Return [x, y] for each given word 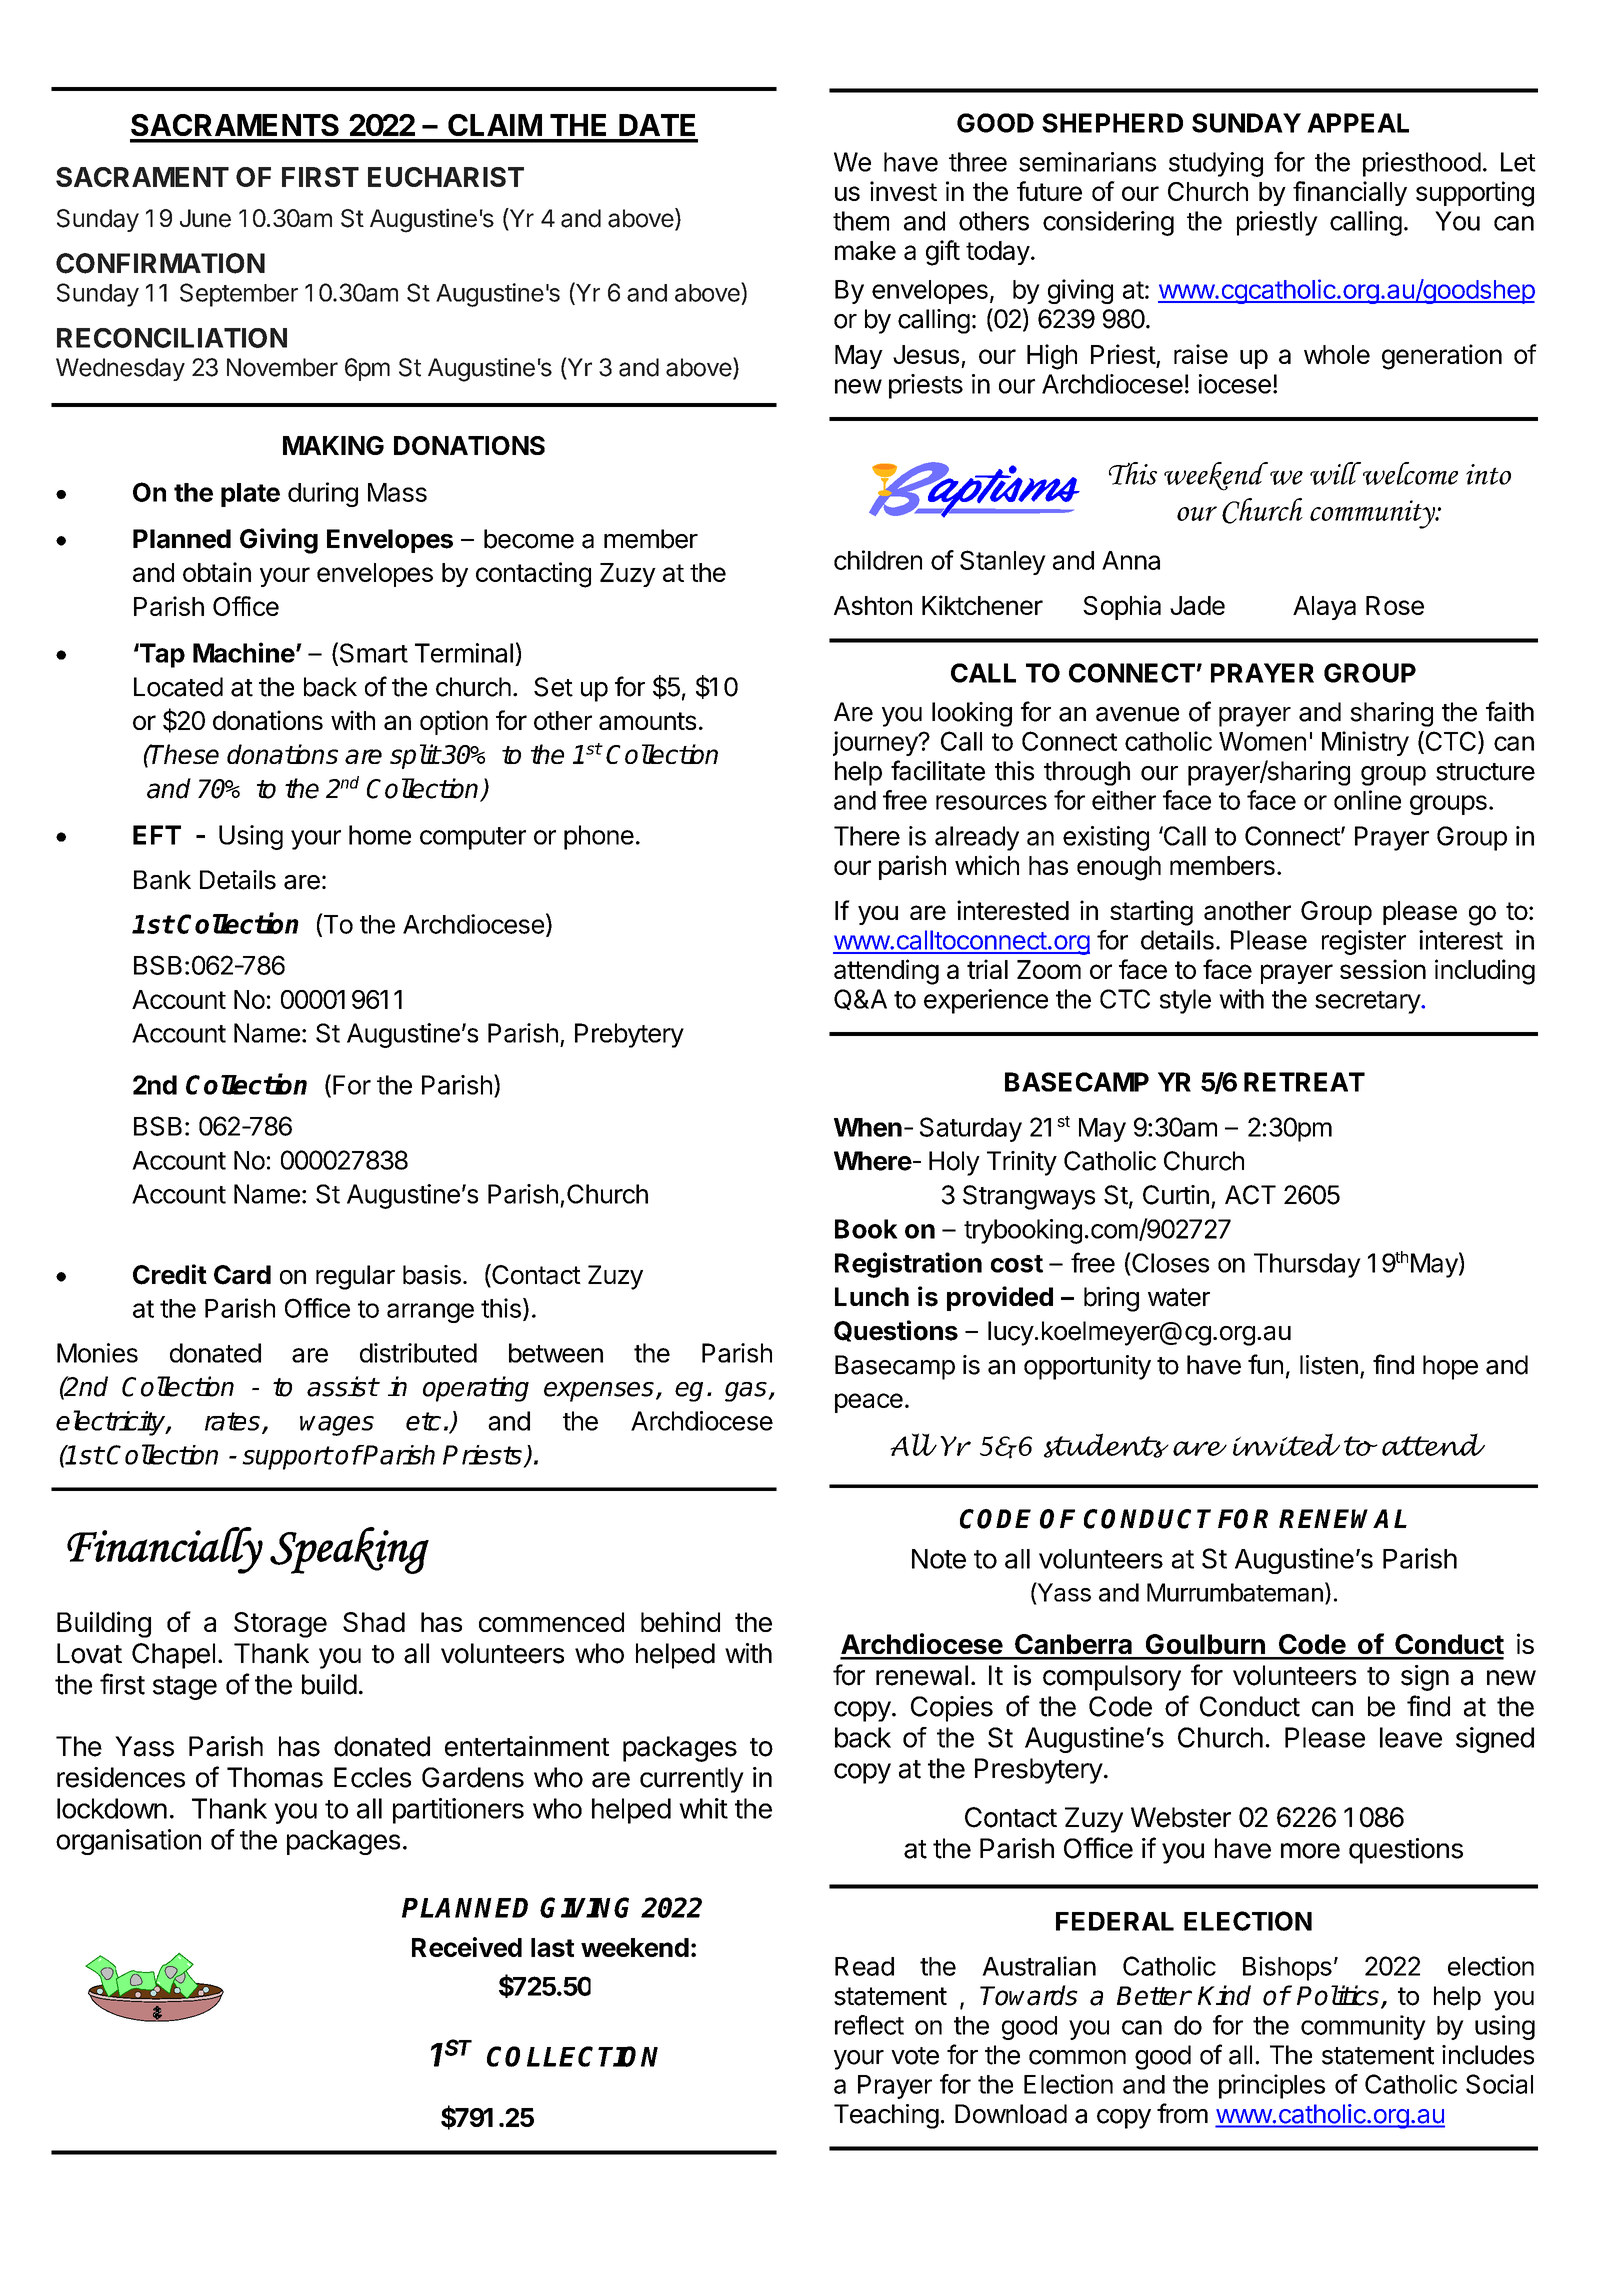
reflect [869, 2025]
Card [242, 1275]
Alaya [1324, 608]
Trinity [1022, 1163]
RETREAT [1304, 1082]
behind [680, 1621]
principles [1272, 2086]
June [205, 218]
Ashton [873, 605]
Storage [280, 1625]
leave [1411, 1737]
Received [467, 1947]
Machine [244, 652]
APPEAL [1358, 123]
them [861, 221]
